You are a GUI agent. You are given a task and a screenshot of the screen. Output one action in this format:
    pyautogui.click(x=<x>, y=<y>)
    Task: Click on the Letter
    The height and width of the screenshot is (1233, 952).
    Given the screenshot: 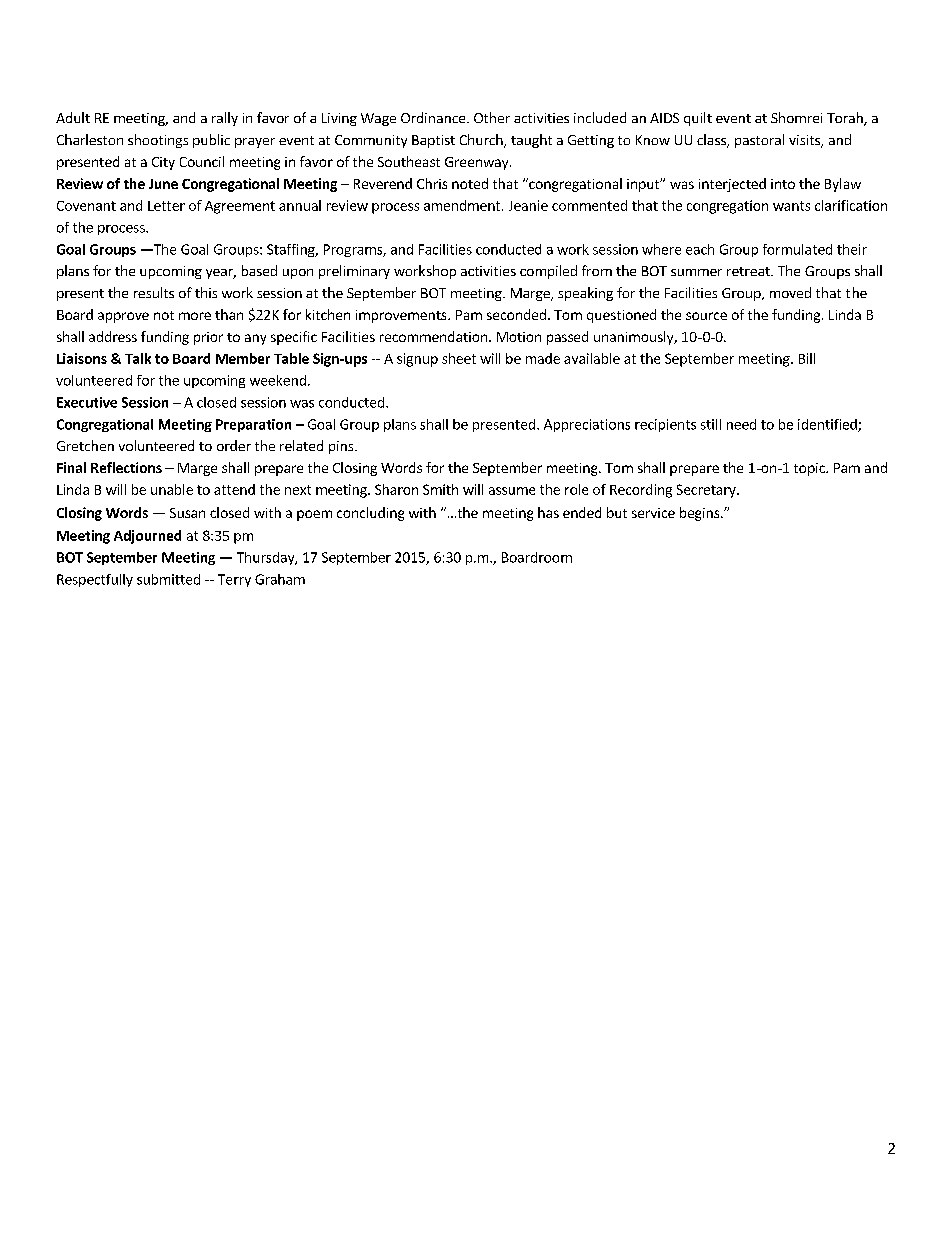 What is the action you would take?
    pyautogui.click(x=166, y=206)
